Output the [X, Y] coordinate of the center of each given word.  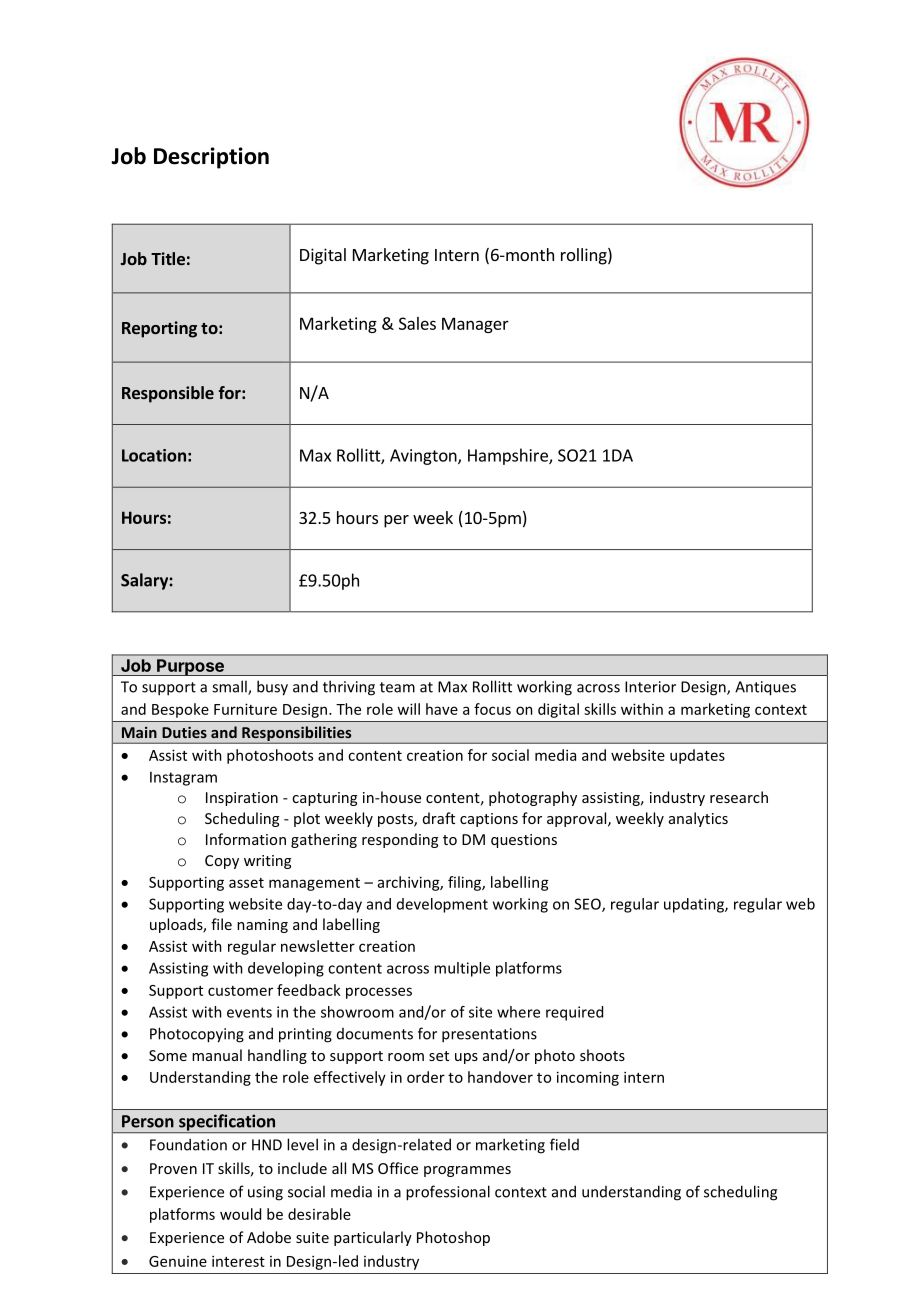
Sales [417, 323]
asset [246, 883]
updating [695, 905]
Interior [650, 687]
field [564, 1144]
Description [211, 158]
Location [154, 455]
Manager [475, 325]
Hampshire [509, 456]
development [442, 905]
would [240, 1214]
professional [448, 1193]
